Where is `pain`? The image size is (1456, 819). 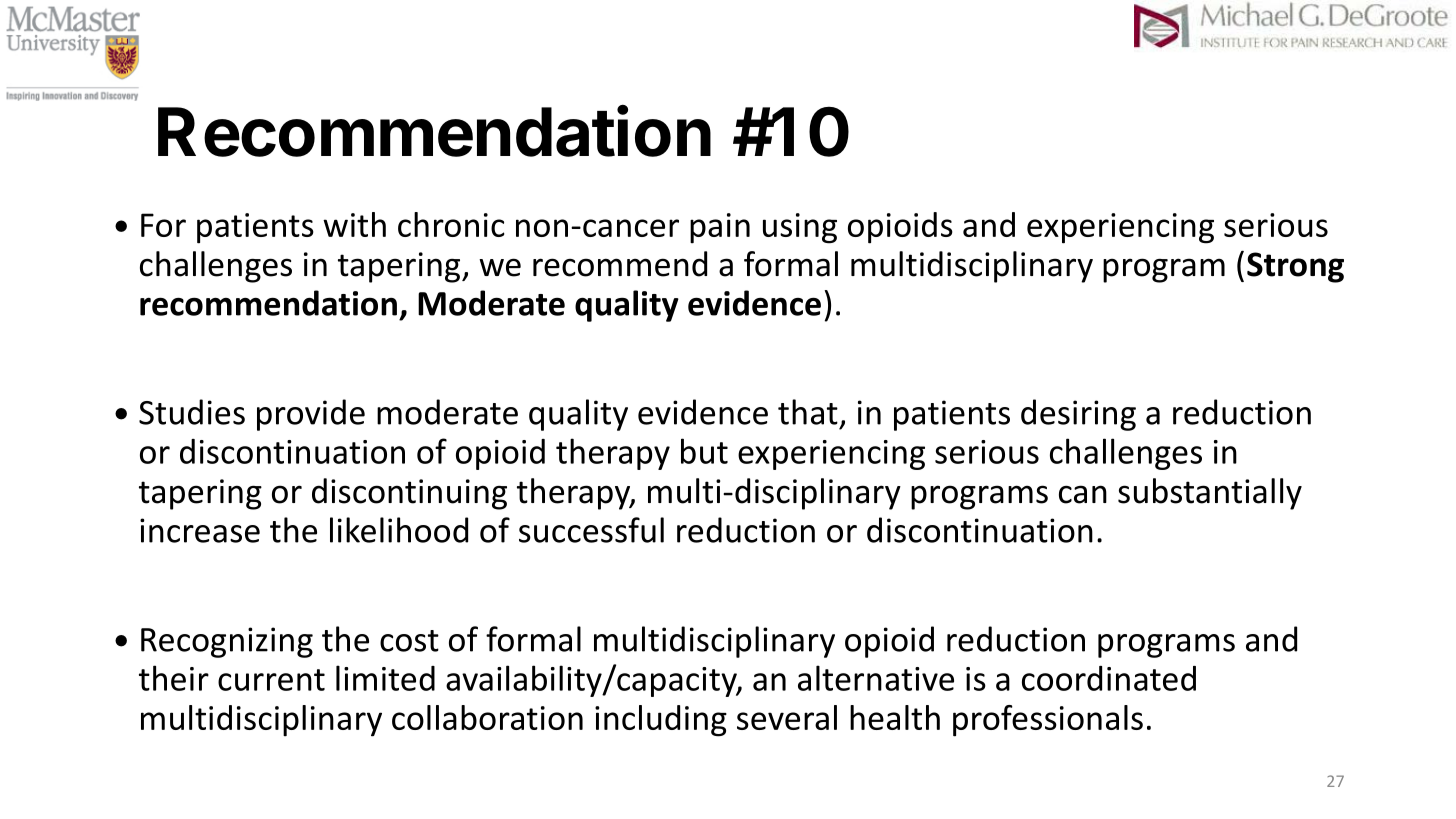 pain is located at coordinates (720, 228).
